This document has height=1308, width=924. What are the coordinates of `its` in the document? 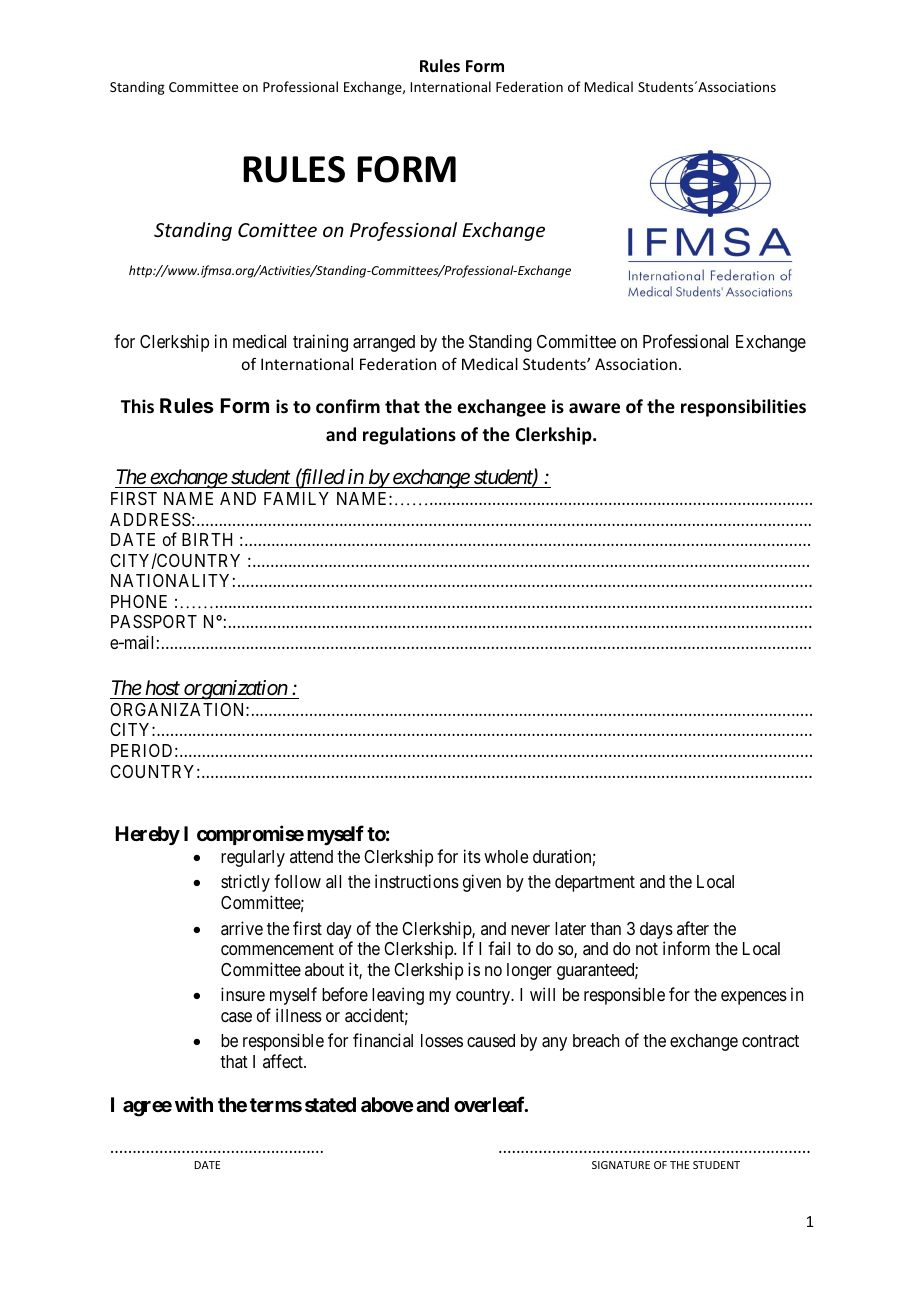 It's located at (472, 856).
